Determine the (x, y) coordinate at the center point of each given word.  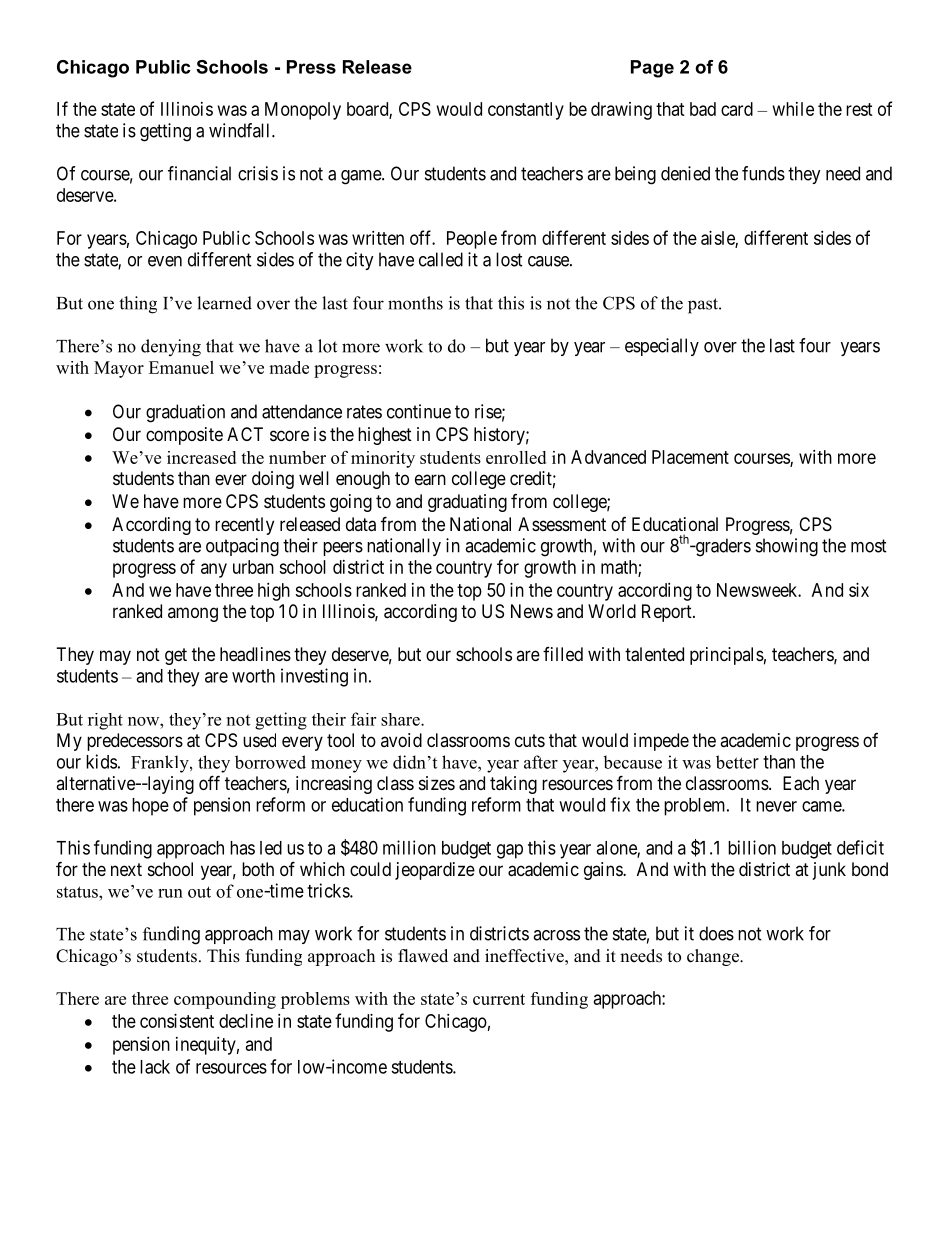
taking (513, 785)
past (704, 306)
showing (787, 547)
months (415, 303)
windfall (241, 130)
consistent (177, 1021)
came (822, 806)
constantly (526, 111)
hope (150, 807)
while (793, 109)
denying (171, 348)
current (499, 999)
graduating (467, 503)
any (214, 570)
